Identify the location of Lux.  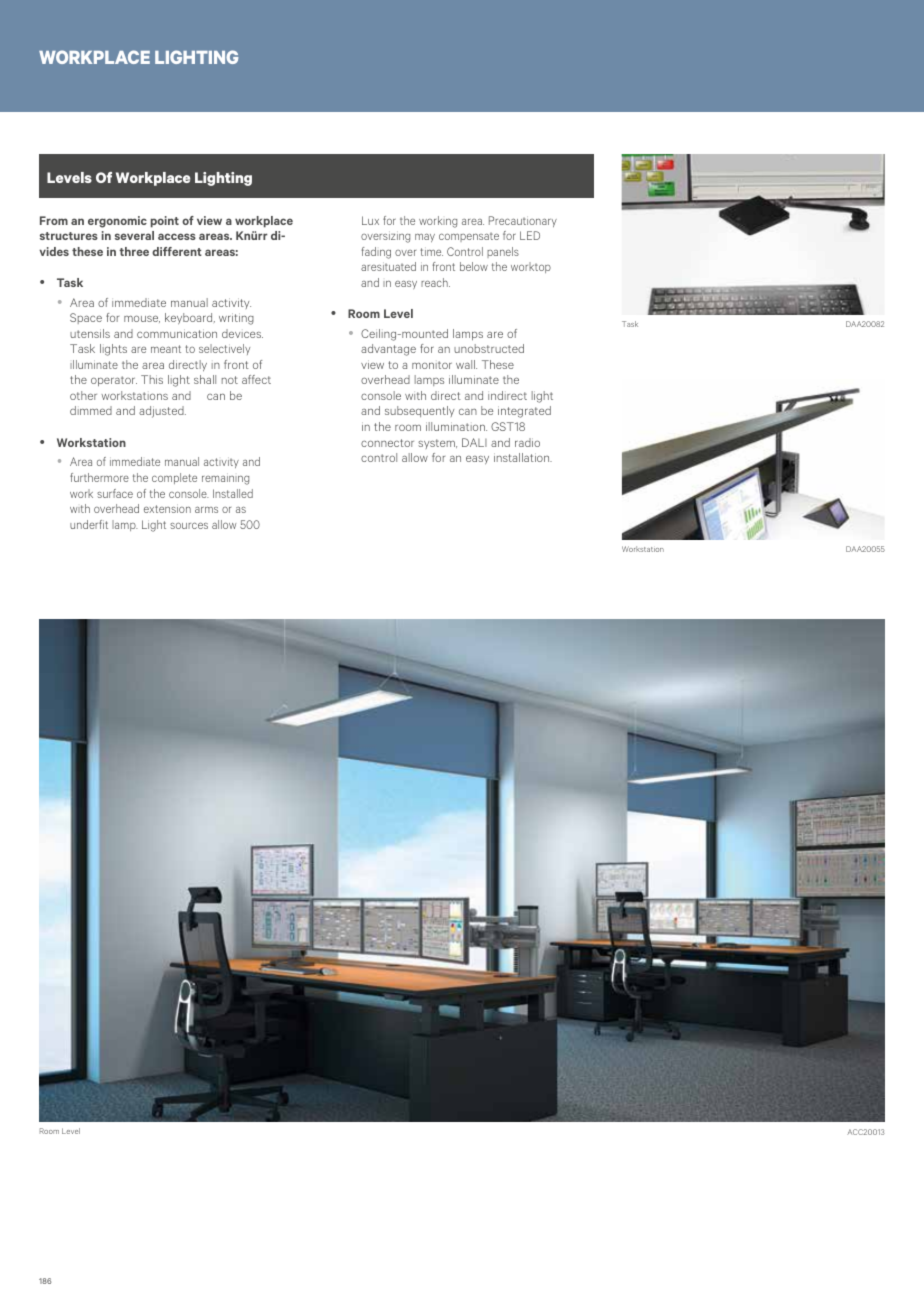
(370, 220).
